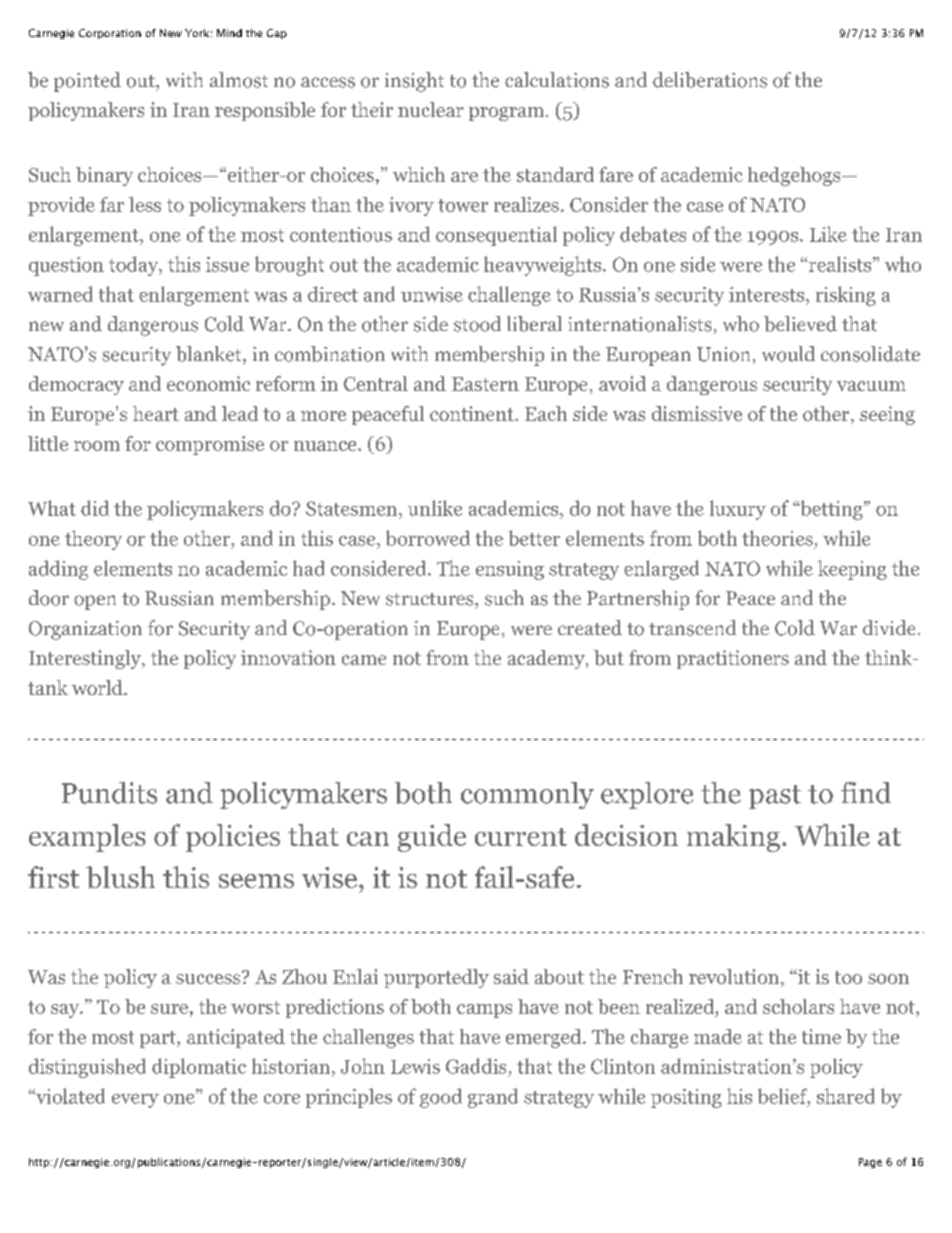 The height and width of the page is (1233, 952). Describe the element at coordinates (800, 324) in the page. I see `believed` at that location.
